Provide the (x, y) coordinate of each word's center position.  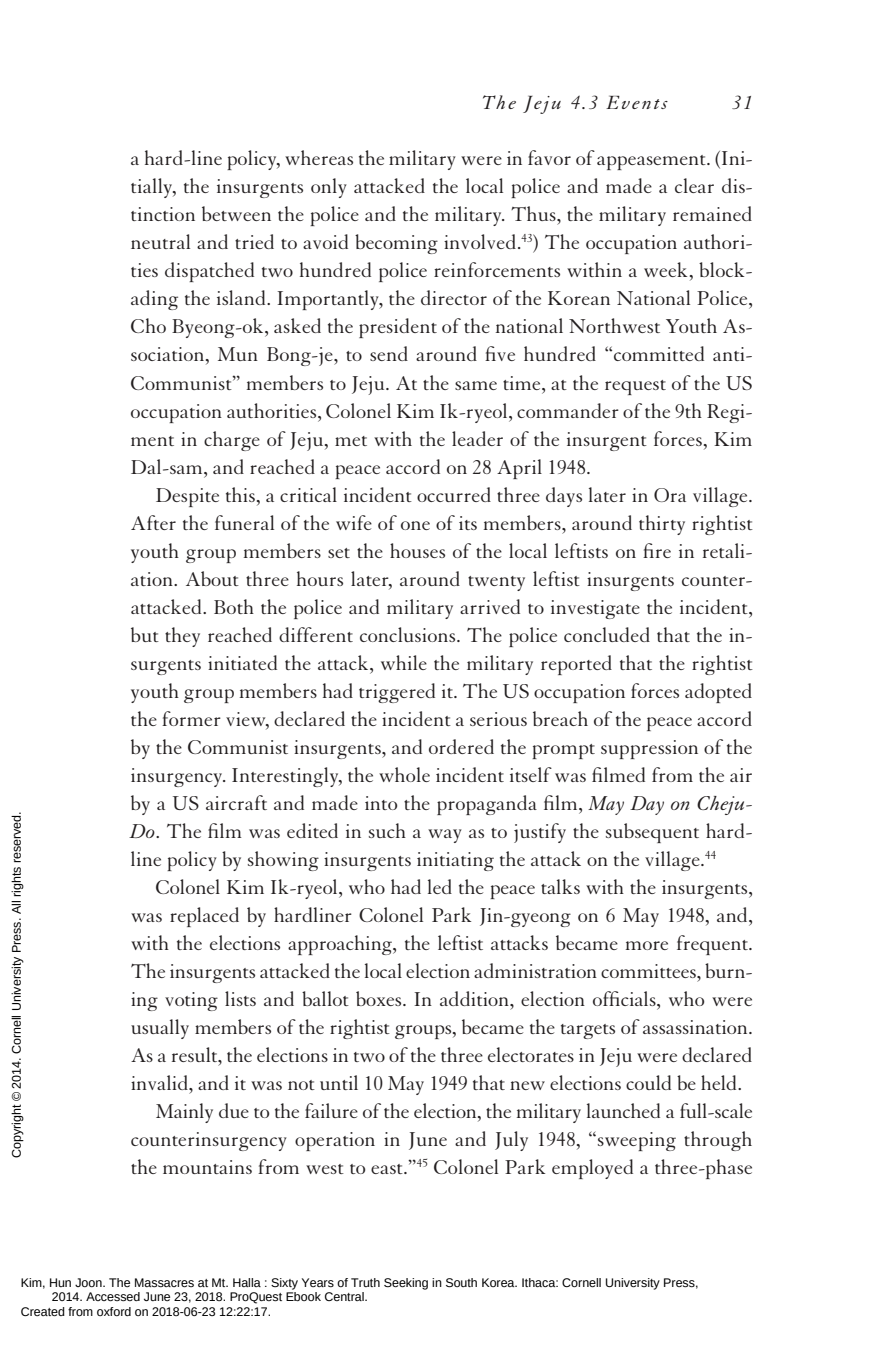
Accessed (113, 1297)
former (191, 718)
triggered (397, 693)
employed (592, 1169)
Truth (365, 1282)
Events (637, 102)
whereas (319, 157)
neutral (160, 241)
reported (576, 665)
